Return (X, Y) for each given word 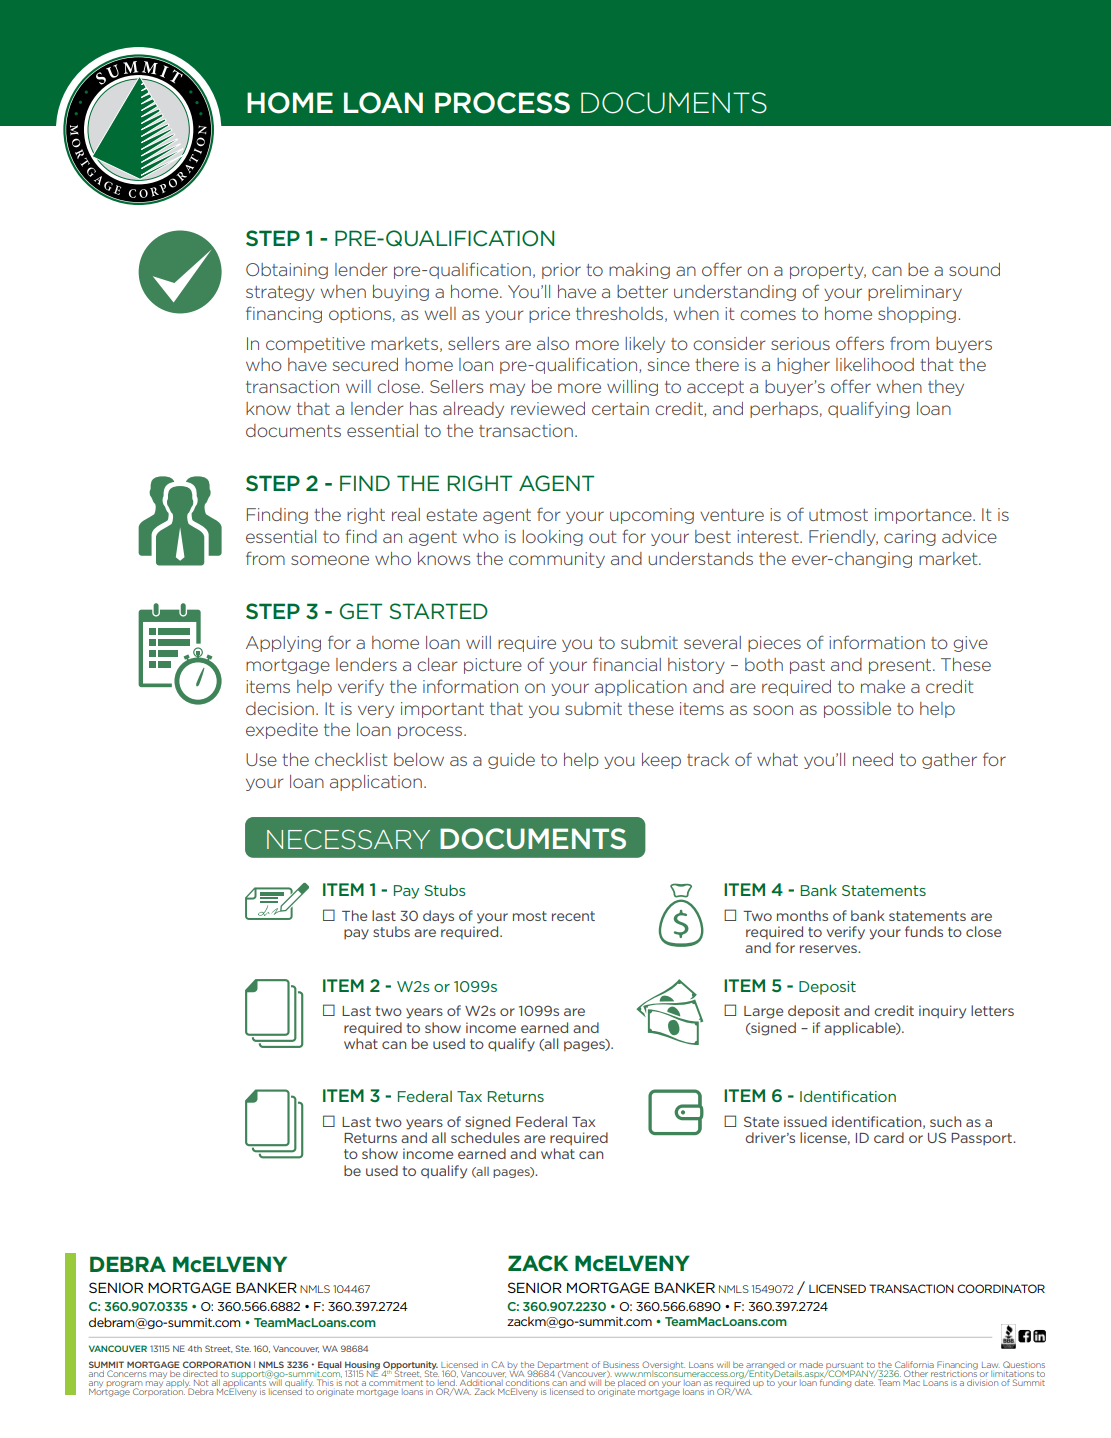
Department (563, 1366)
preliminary (915, 293)
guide (511, 761)
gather (949, 761)
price (549, 315)
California (914, 1364)
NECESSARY (348, 839)
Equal (330, 1365)
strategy (280, 293)
